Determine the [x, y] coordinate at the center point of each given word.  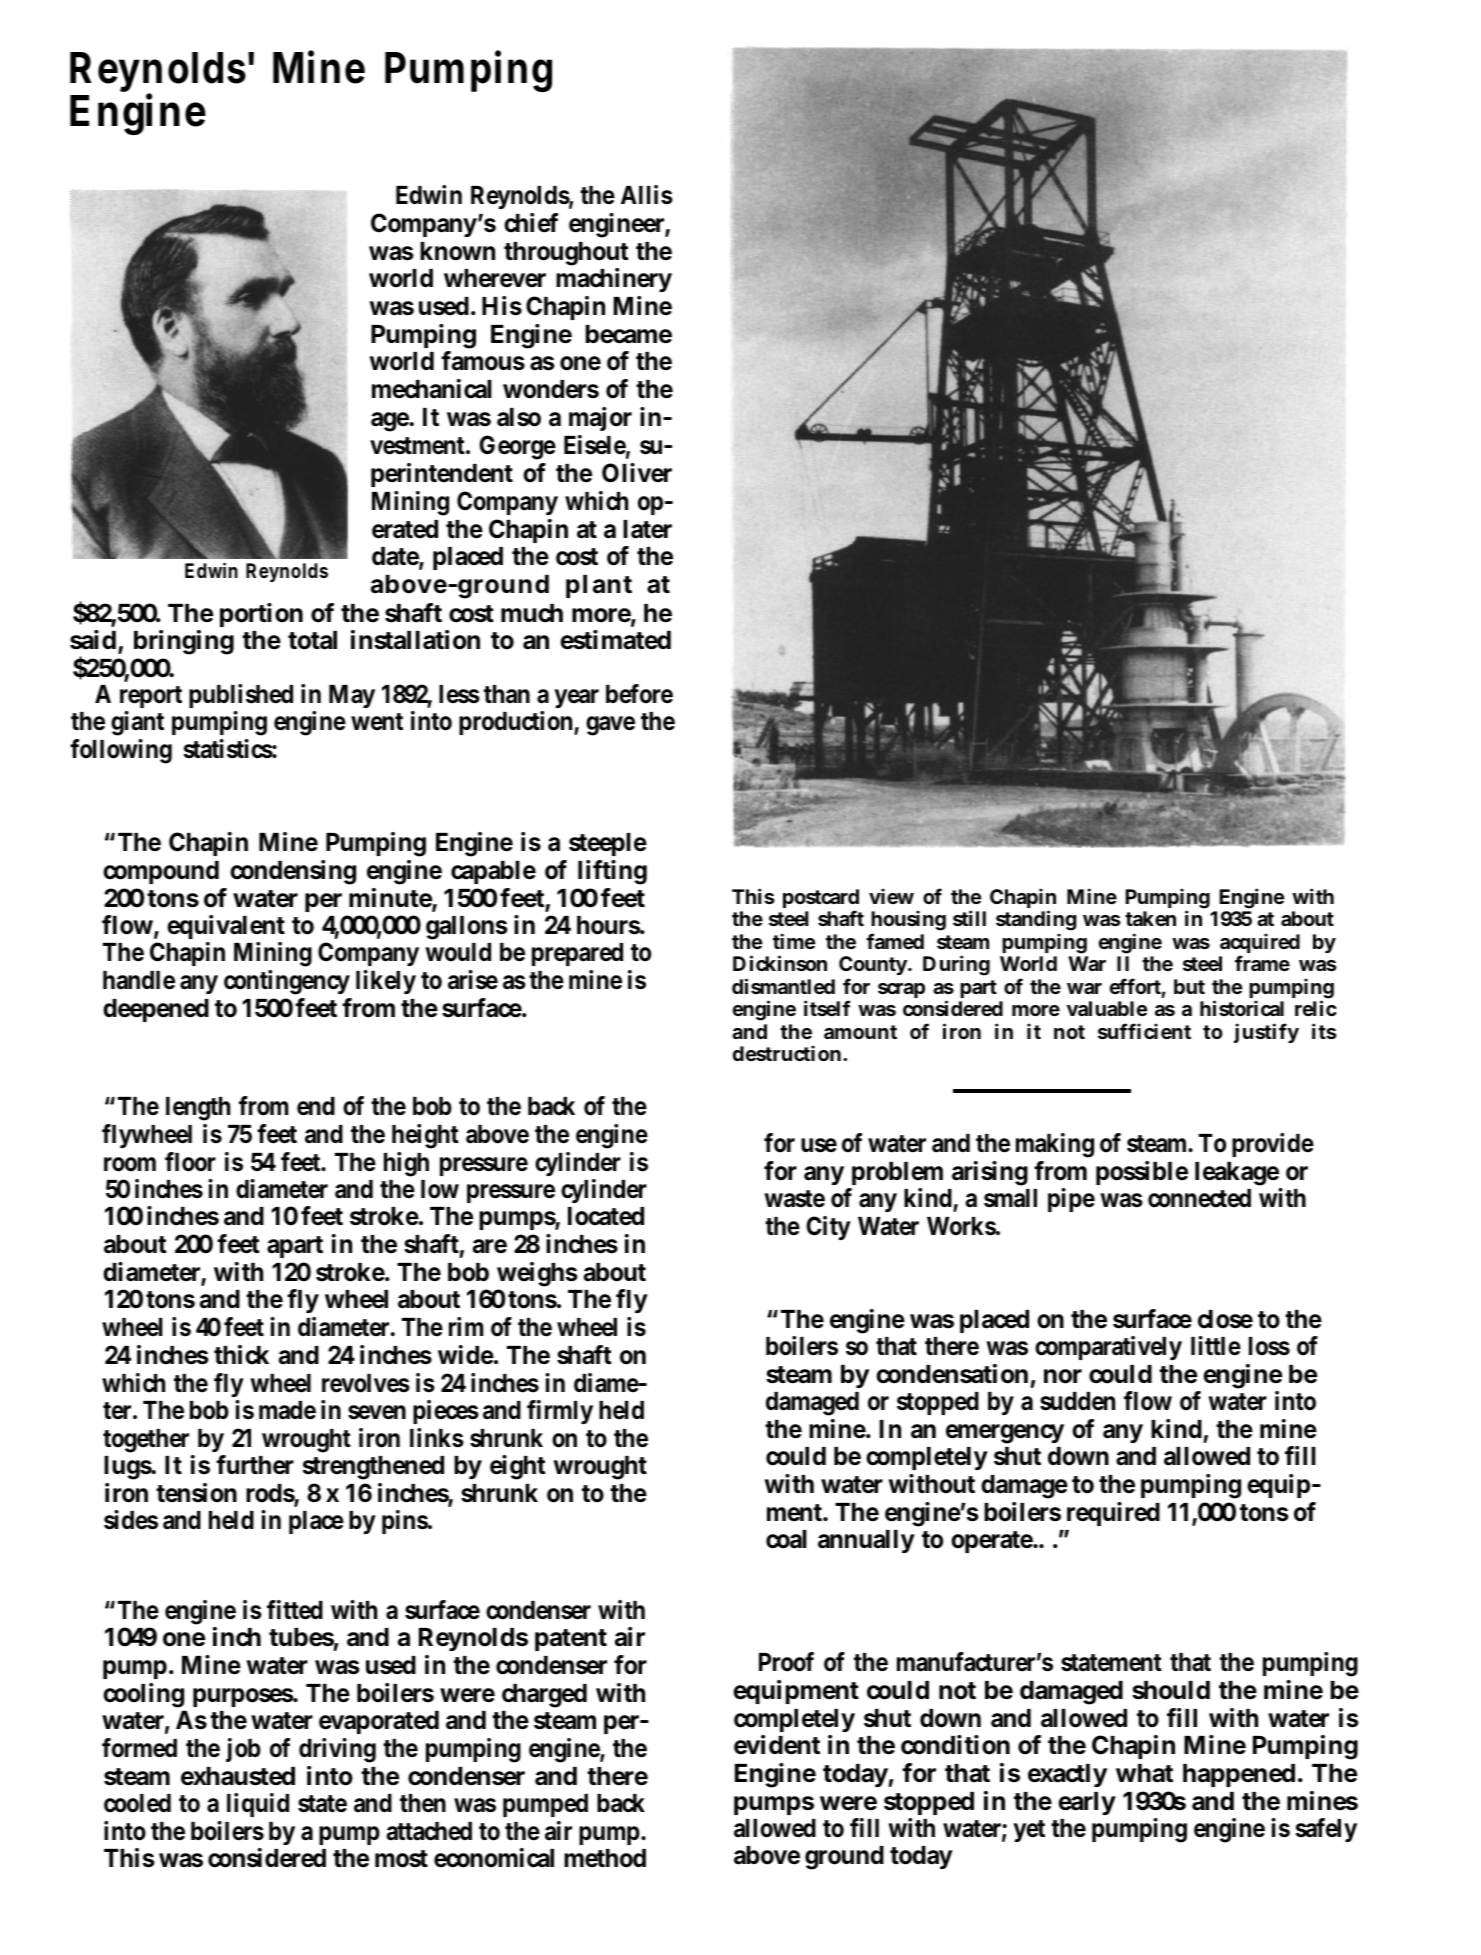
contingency [288, 984]
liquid [258, 1805]
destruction [789, 1053]
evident [777, 1745]
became [629, 334]
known [457, 251]
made [287, 1410]
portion [261, 615]
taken [1150, 918]
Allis [647, 195]
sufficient [1144, 1031]
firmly [560, 1412]
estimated [615, 640]
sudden [1077, 1401]
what [1144, 1773]
